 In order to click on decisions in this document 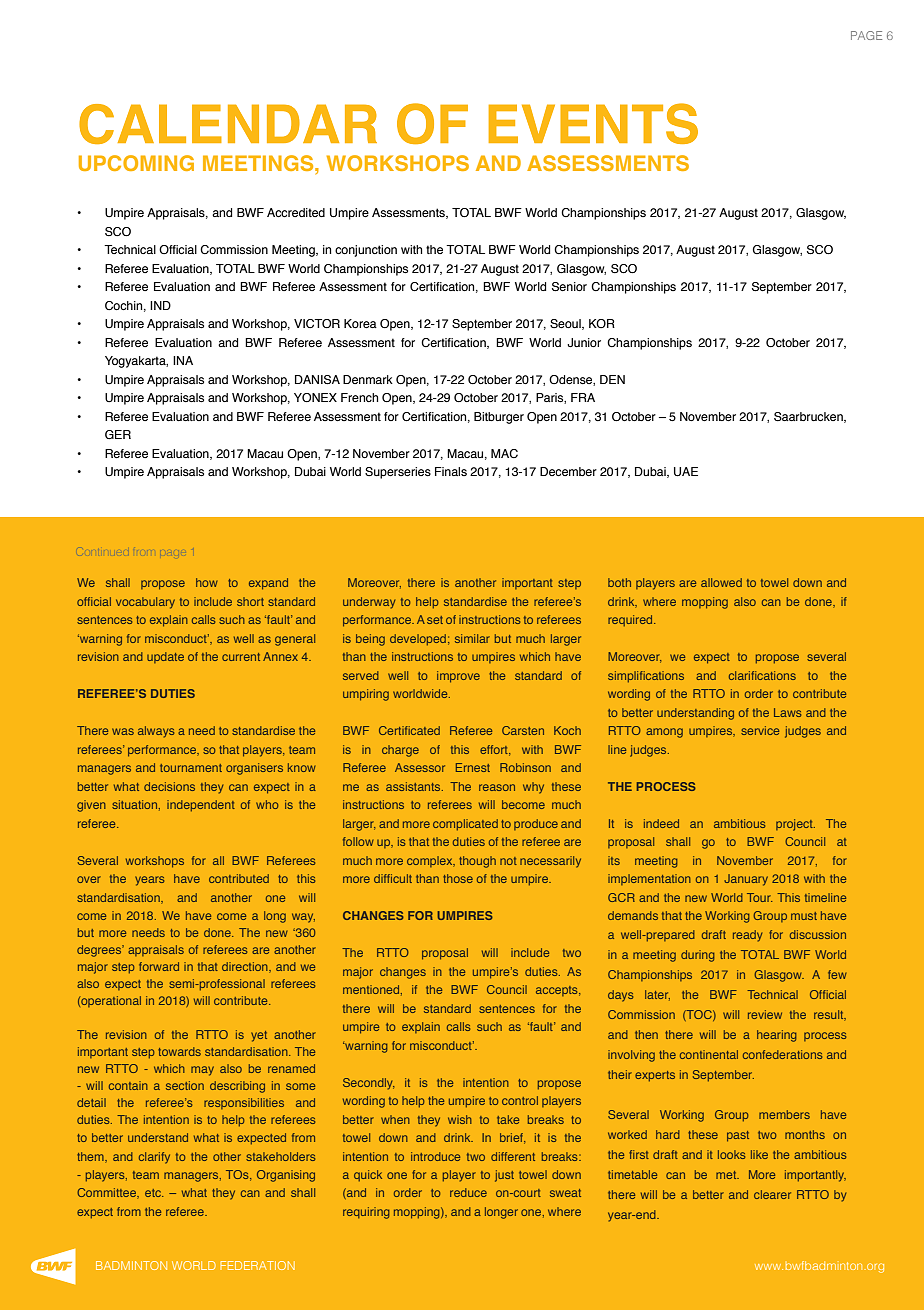, I will do `click(169, 786)`.
